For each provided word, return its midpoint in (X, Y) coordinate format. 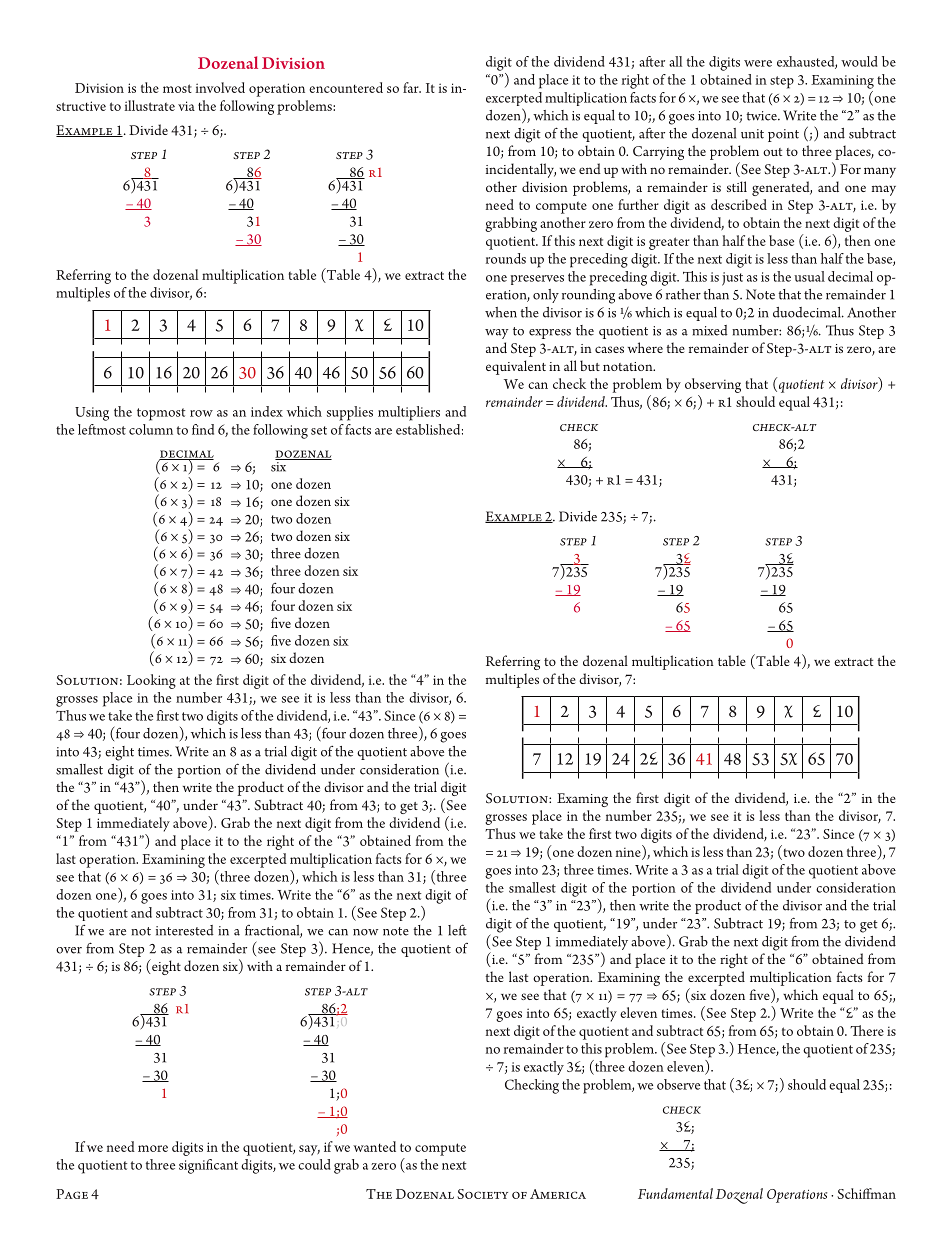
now (366, 932)
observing (713, 385)
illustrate (150, 105)
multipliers (409, 413)
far (412, 87)
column (151, 429)
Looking (151, 681)
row (201, 413)
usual (809, 276)
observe (678, 1084)
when (501, 312)
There (867, 1030)
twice (762, 116)
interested (185, 930)
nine (629, 851)
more (153, 1148)
